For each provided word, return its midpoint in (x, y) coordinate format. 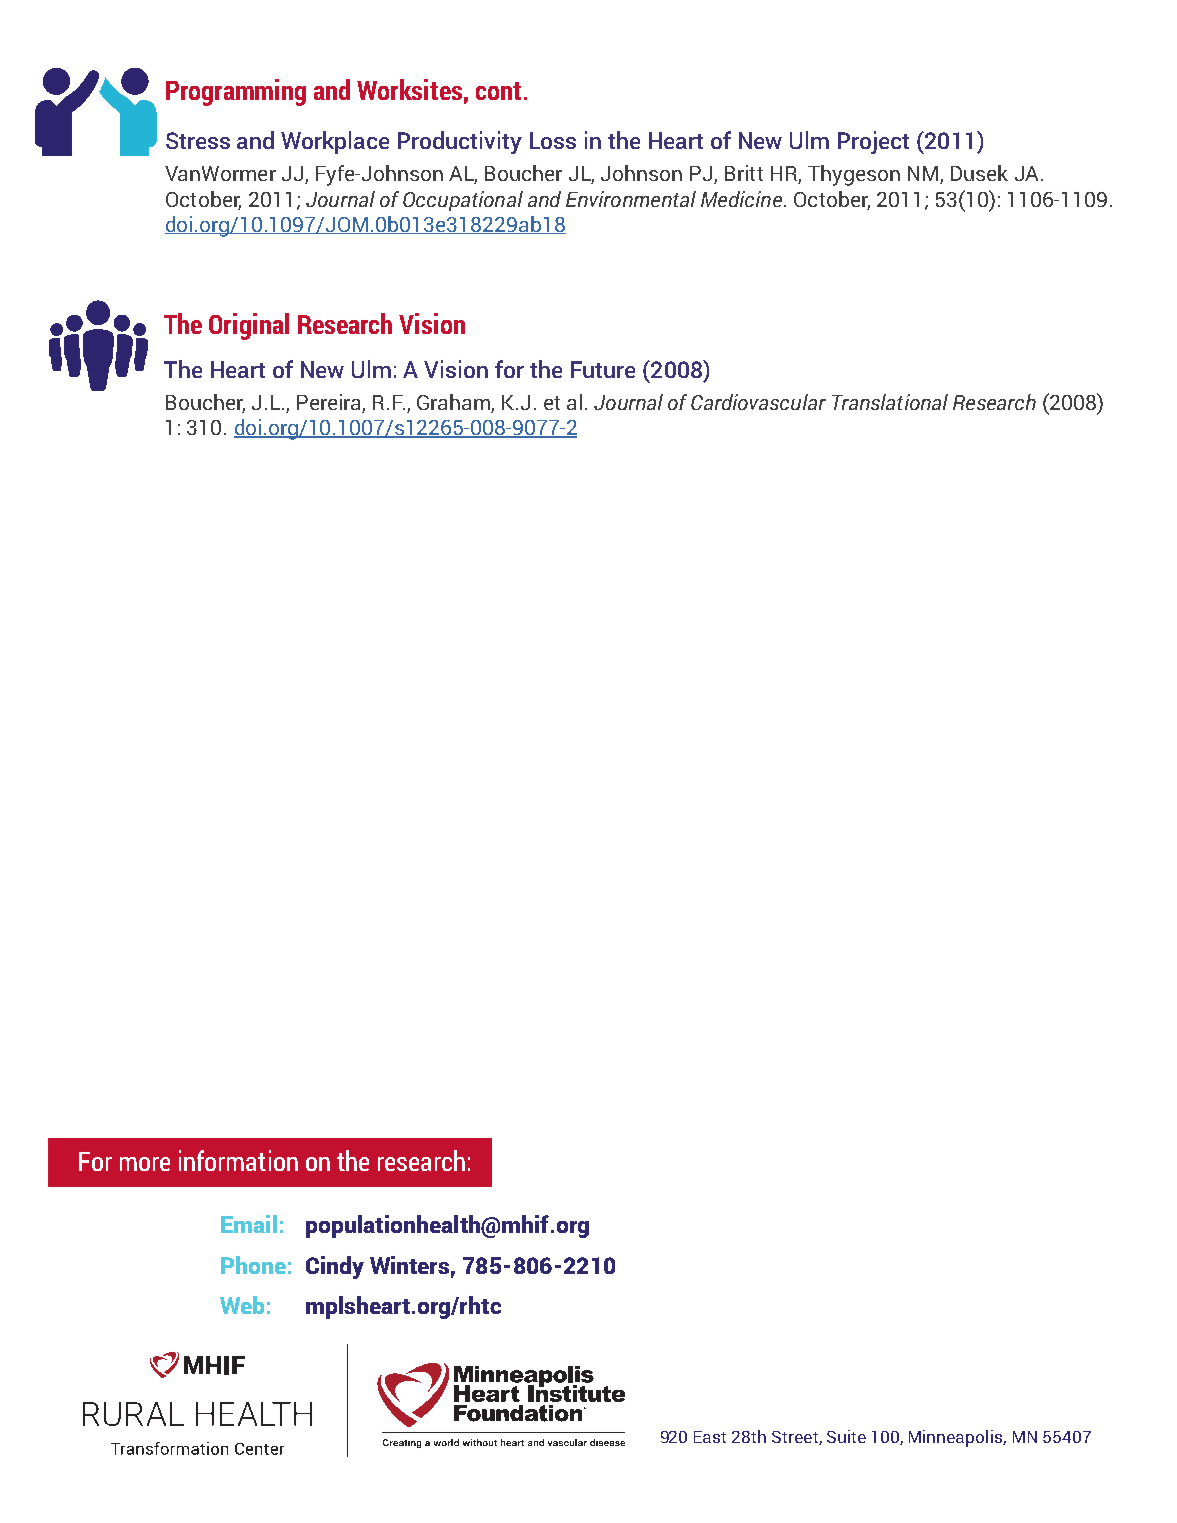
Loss (553, 140)
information (238, 1160)
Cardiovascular (758, 402)
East (710, 1437)
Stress (198, 140)
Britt (744, 173)
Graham (454, 403)
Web (242, 1305)
